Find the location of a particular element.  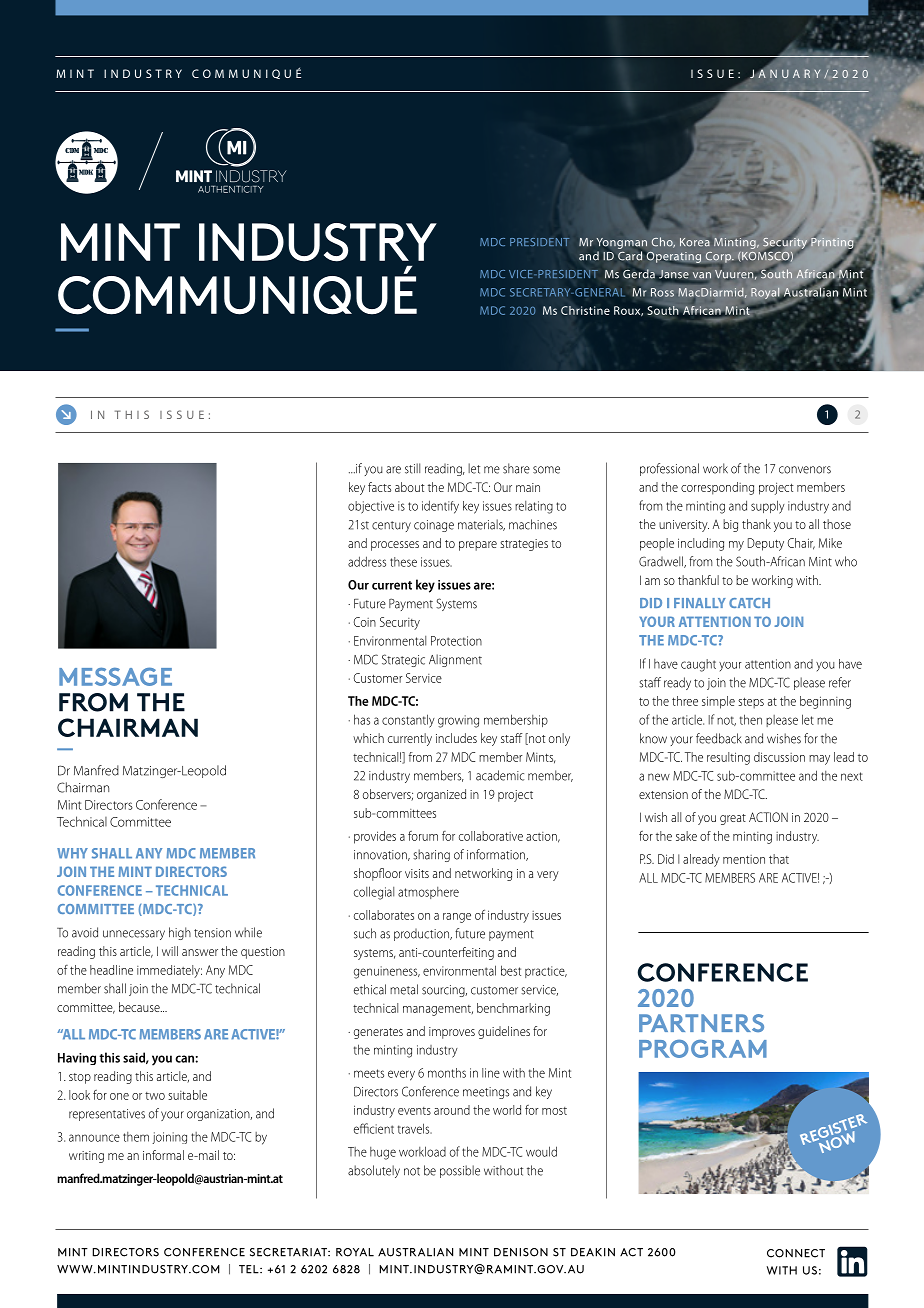

still is located at coordinates (412, 468).
